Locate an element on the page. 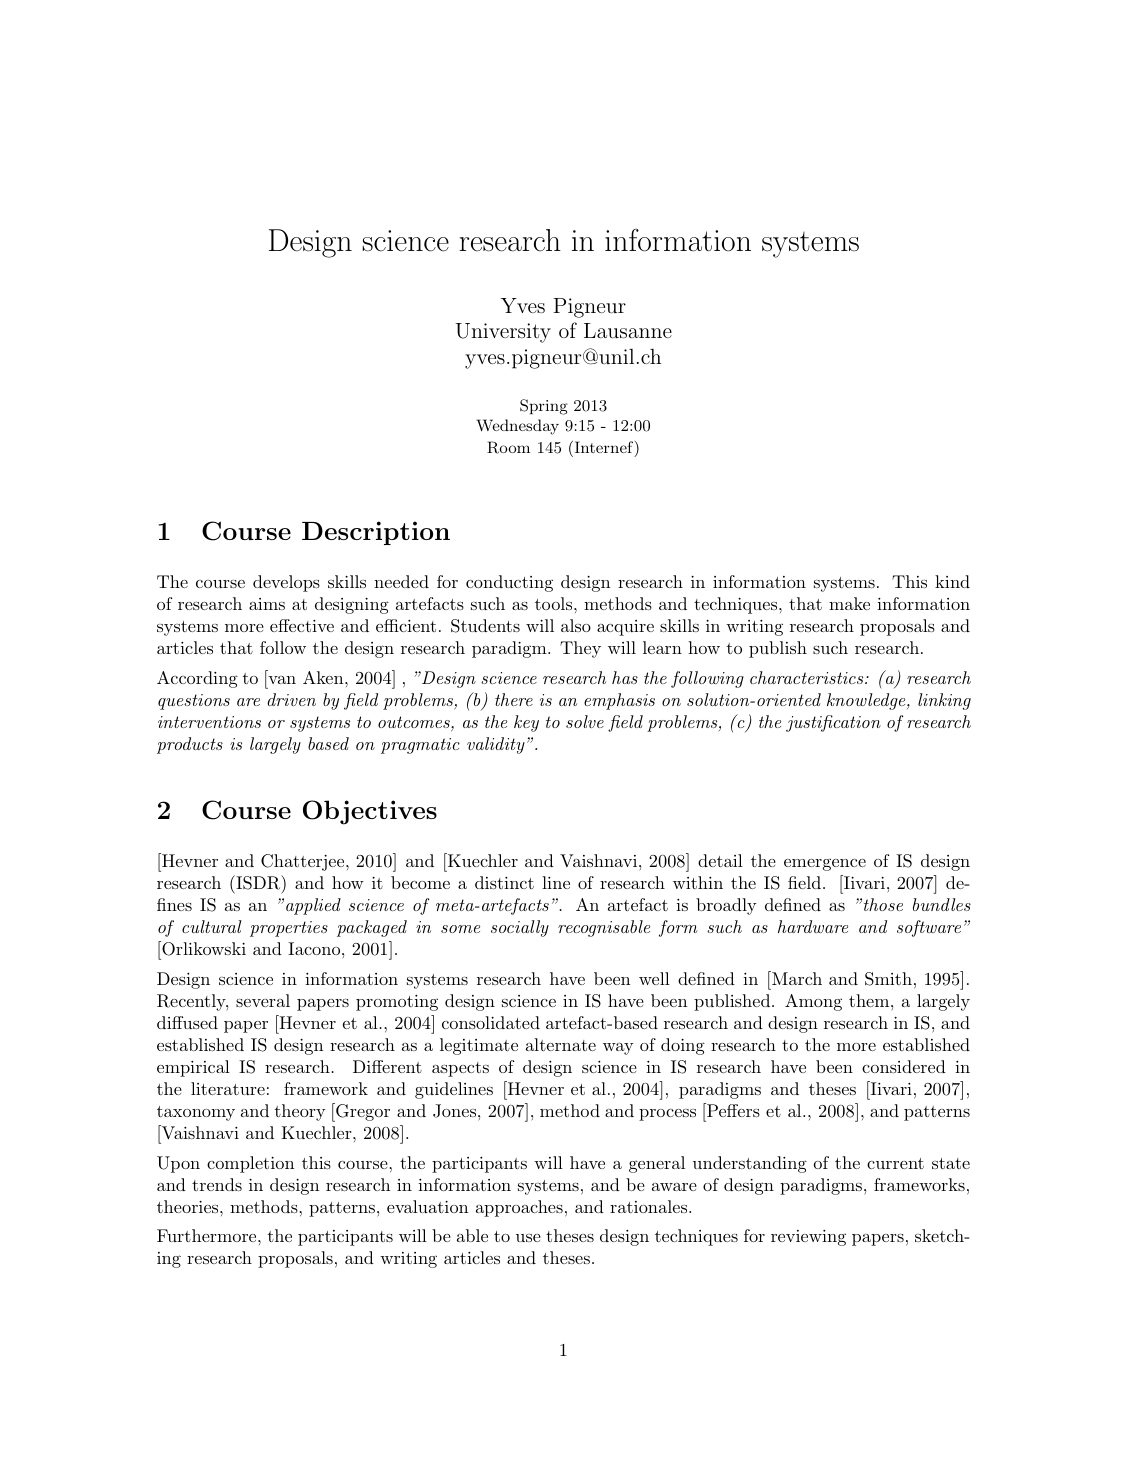 This page has width=1127, height=1458. several is located at coordinates (263, 1000).
